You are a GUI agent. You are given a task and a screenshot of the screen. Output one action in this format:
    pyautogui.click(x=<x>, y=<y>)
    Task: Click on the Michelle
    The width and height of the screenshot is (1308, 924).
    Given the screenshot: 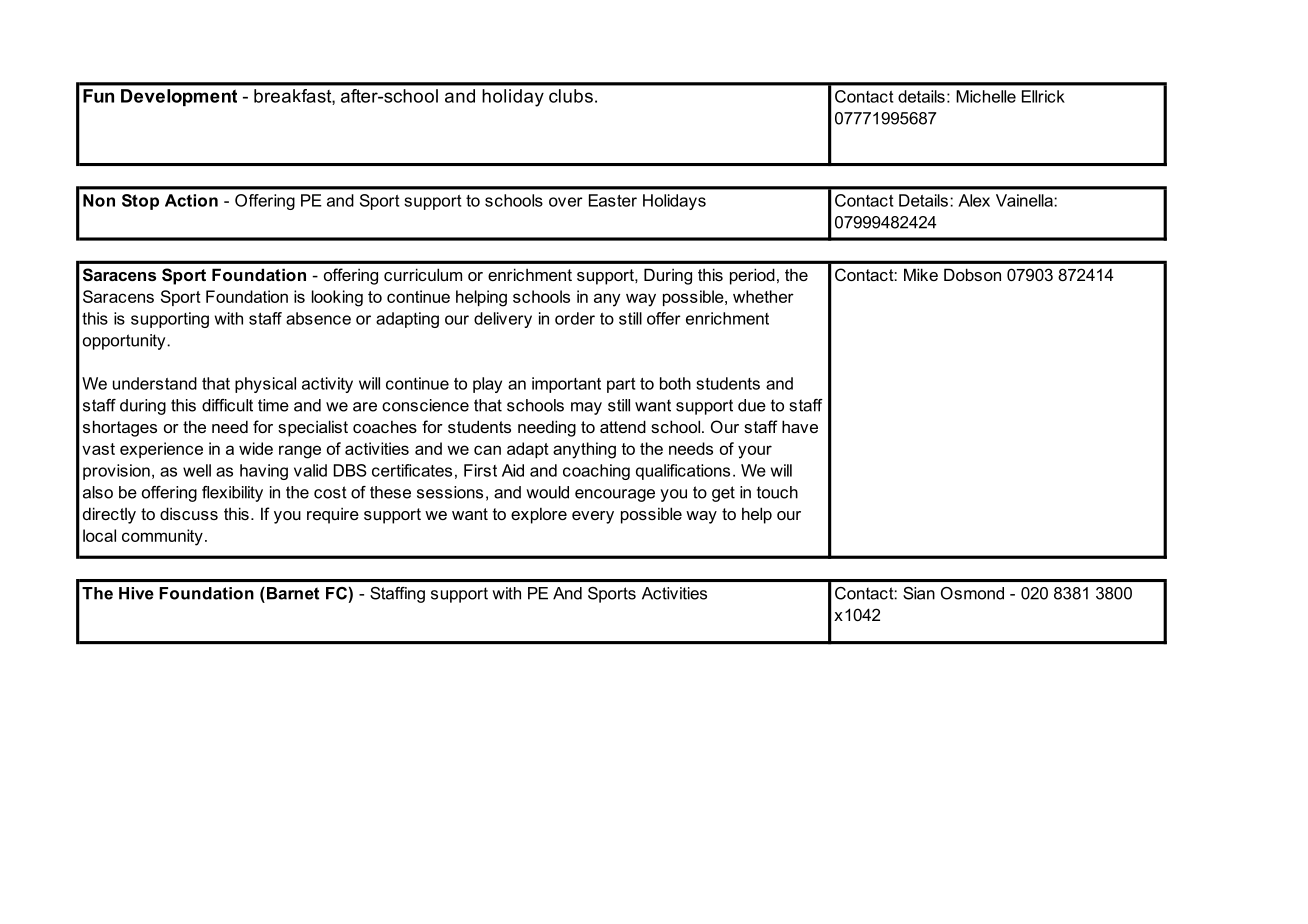 What is the action you would take?
    pyautogui.click(x=986, y=96)
